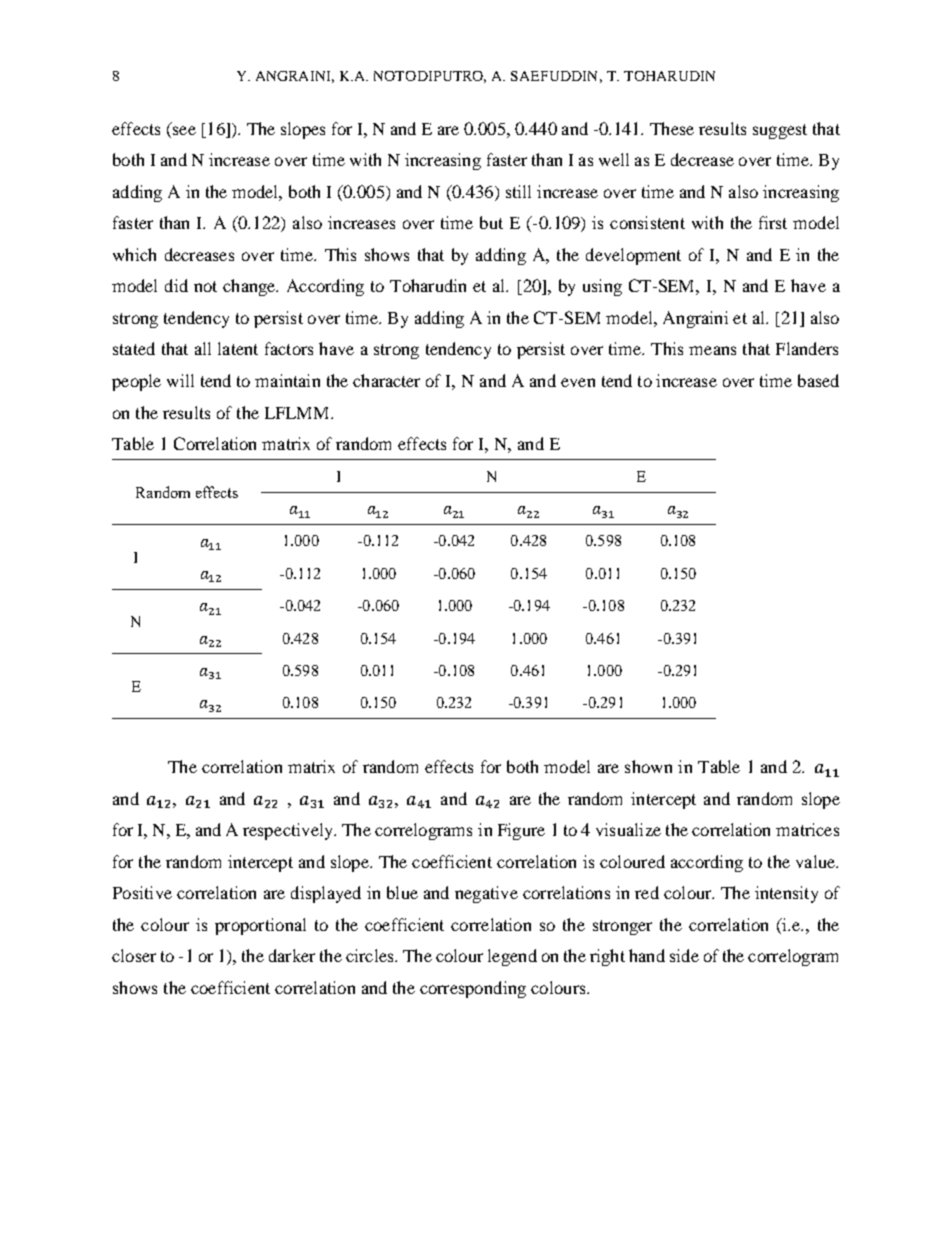 Image resolution: width=952 pixels, height=1233 pixels. I want to click on shown, so click(648, 766).
